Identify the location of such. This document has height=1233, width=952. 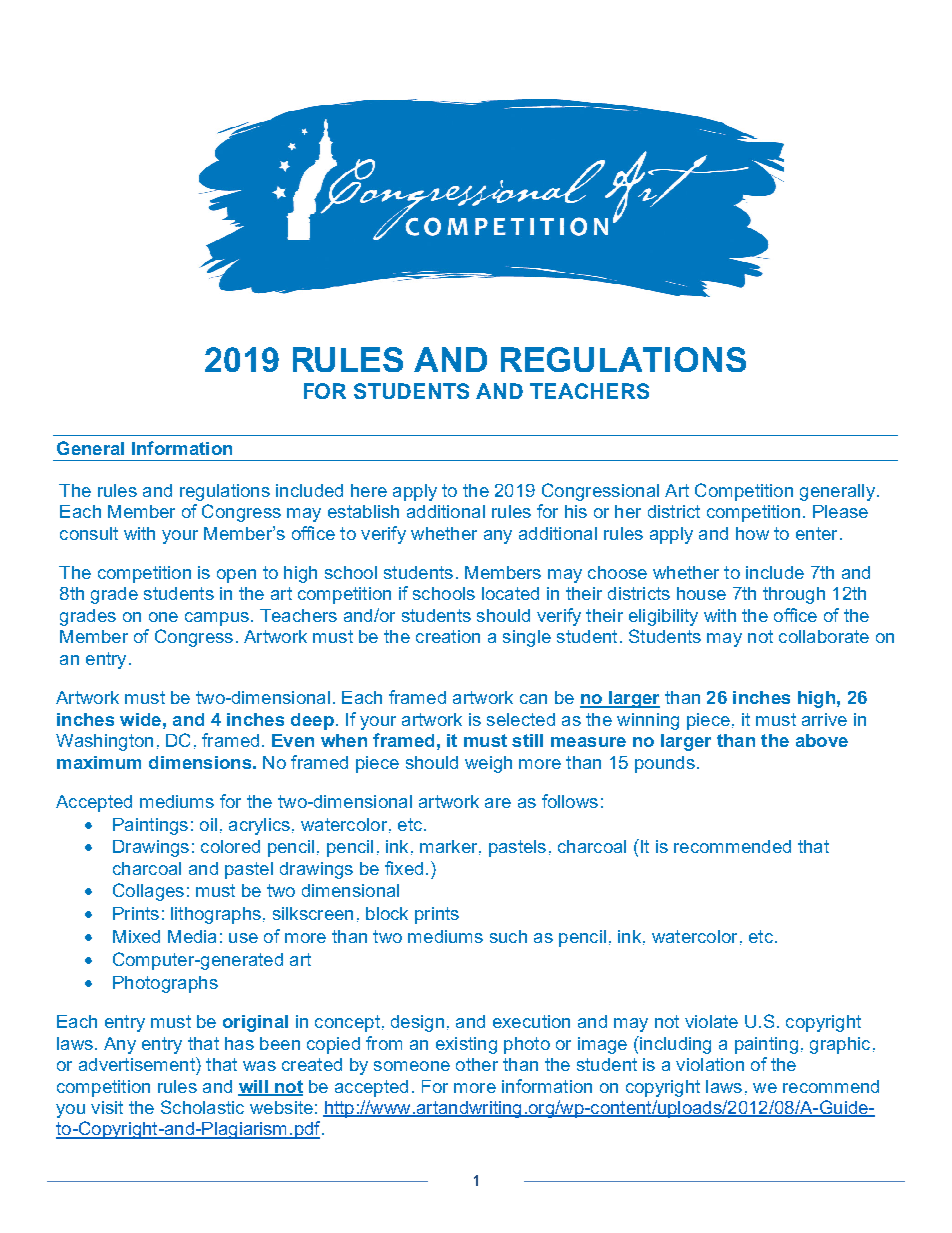
(508, 936).
